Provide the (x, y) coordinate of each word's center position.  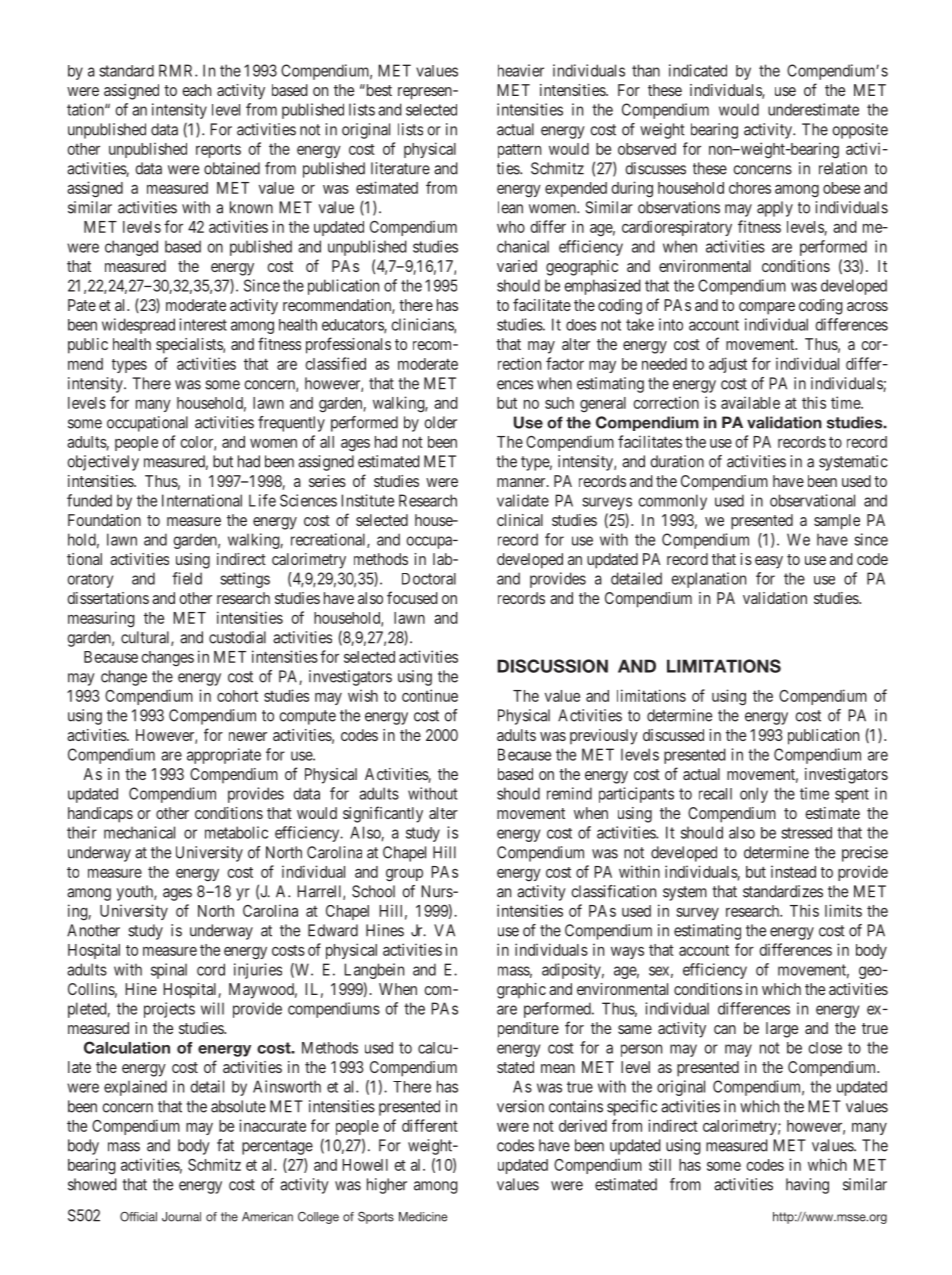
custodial (237, 637)
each (196, 90)
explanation (709, 580)
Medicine (423, 1217)
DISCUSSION (552, 666)
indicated (698, 70)
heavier (521, 70)
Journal (181, 1217)
